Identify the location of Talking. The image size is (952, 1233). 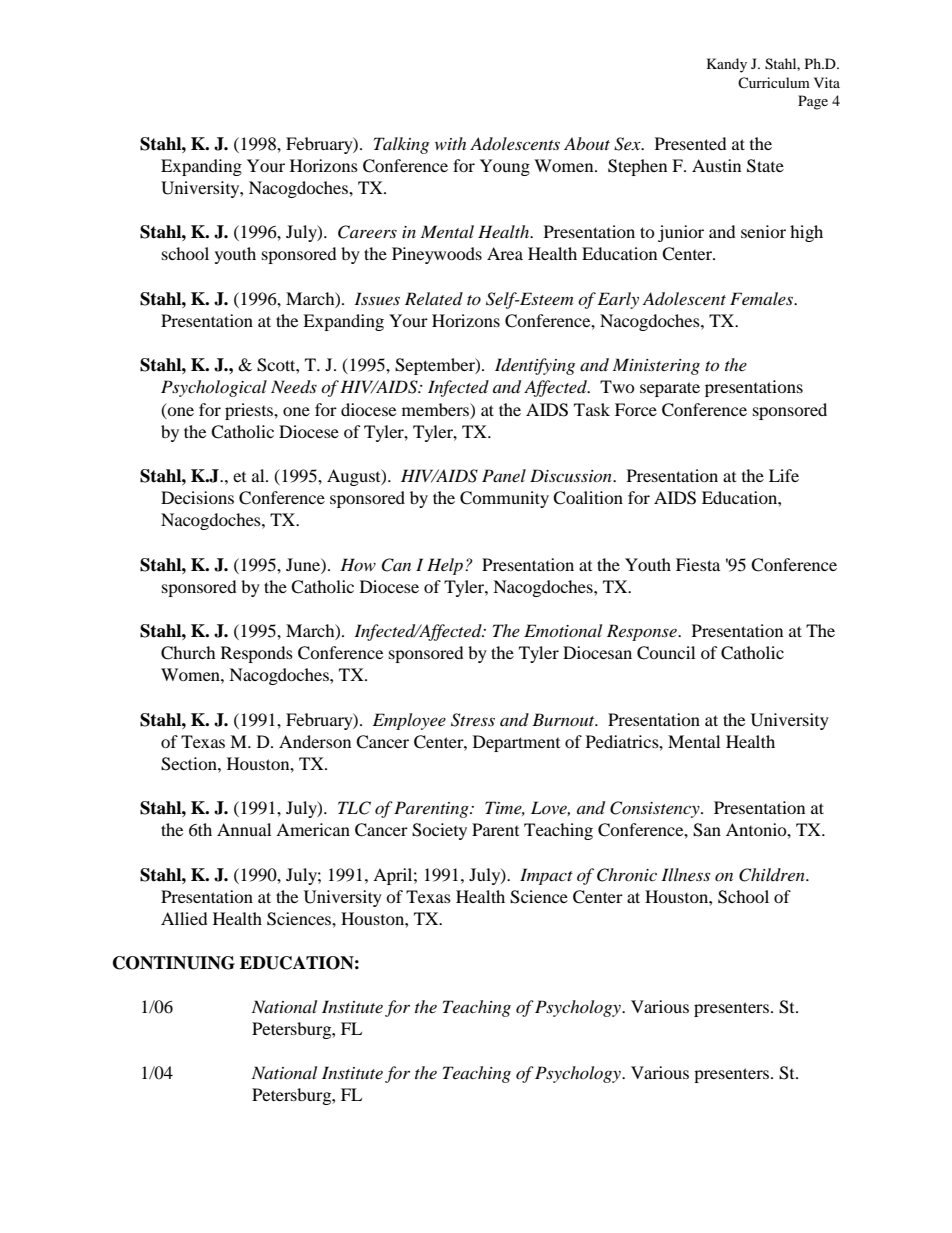
(401, 145).
